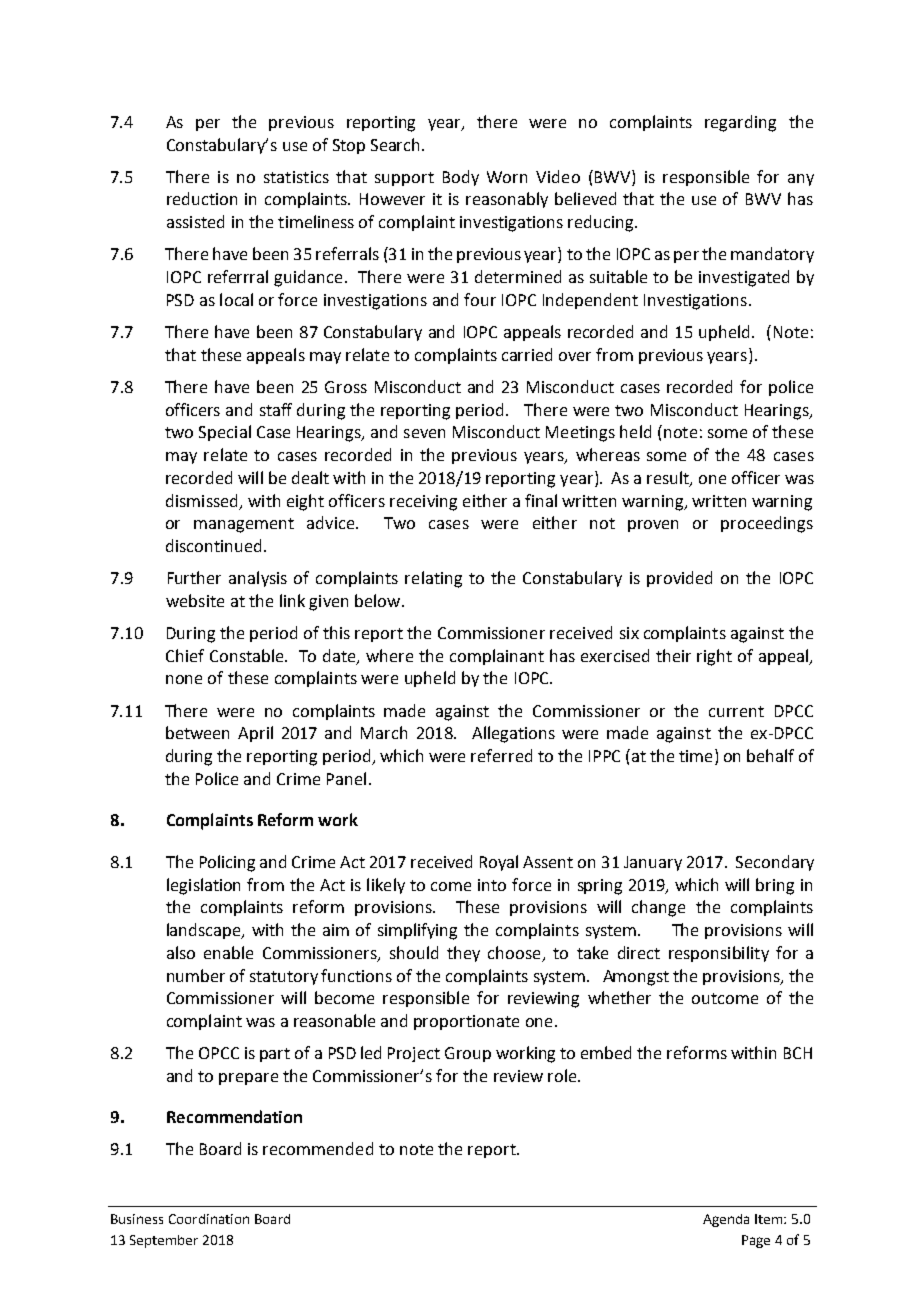  What do you see at coordinates (744, 278) in the image?
I see `investigated` at bounding box center [744, 278].
